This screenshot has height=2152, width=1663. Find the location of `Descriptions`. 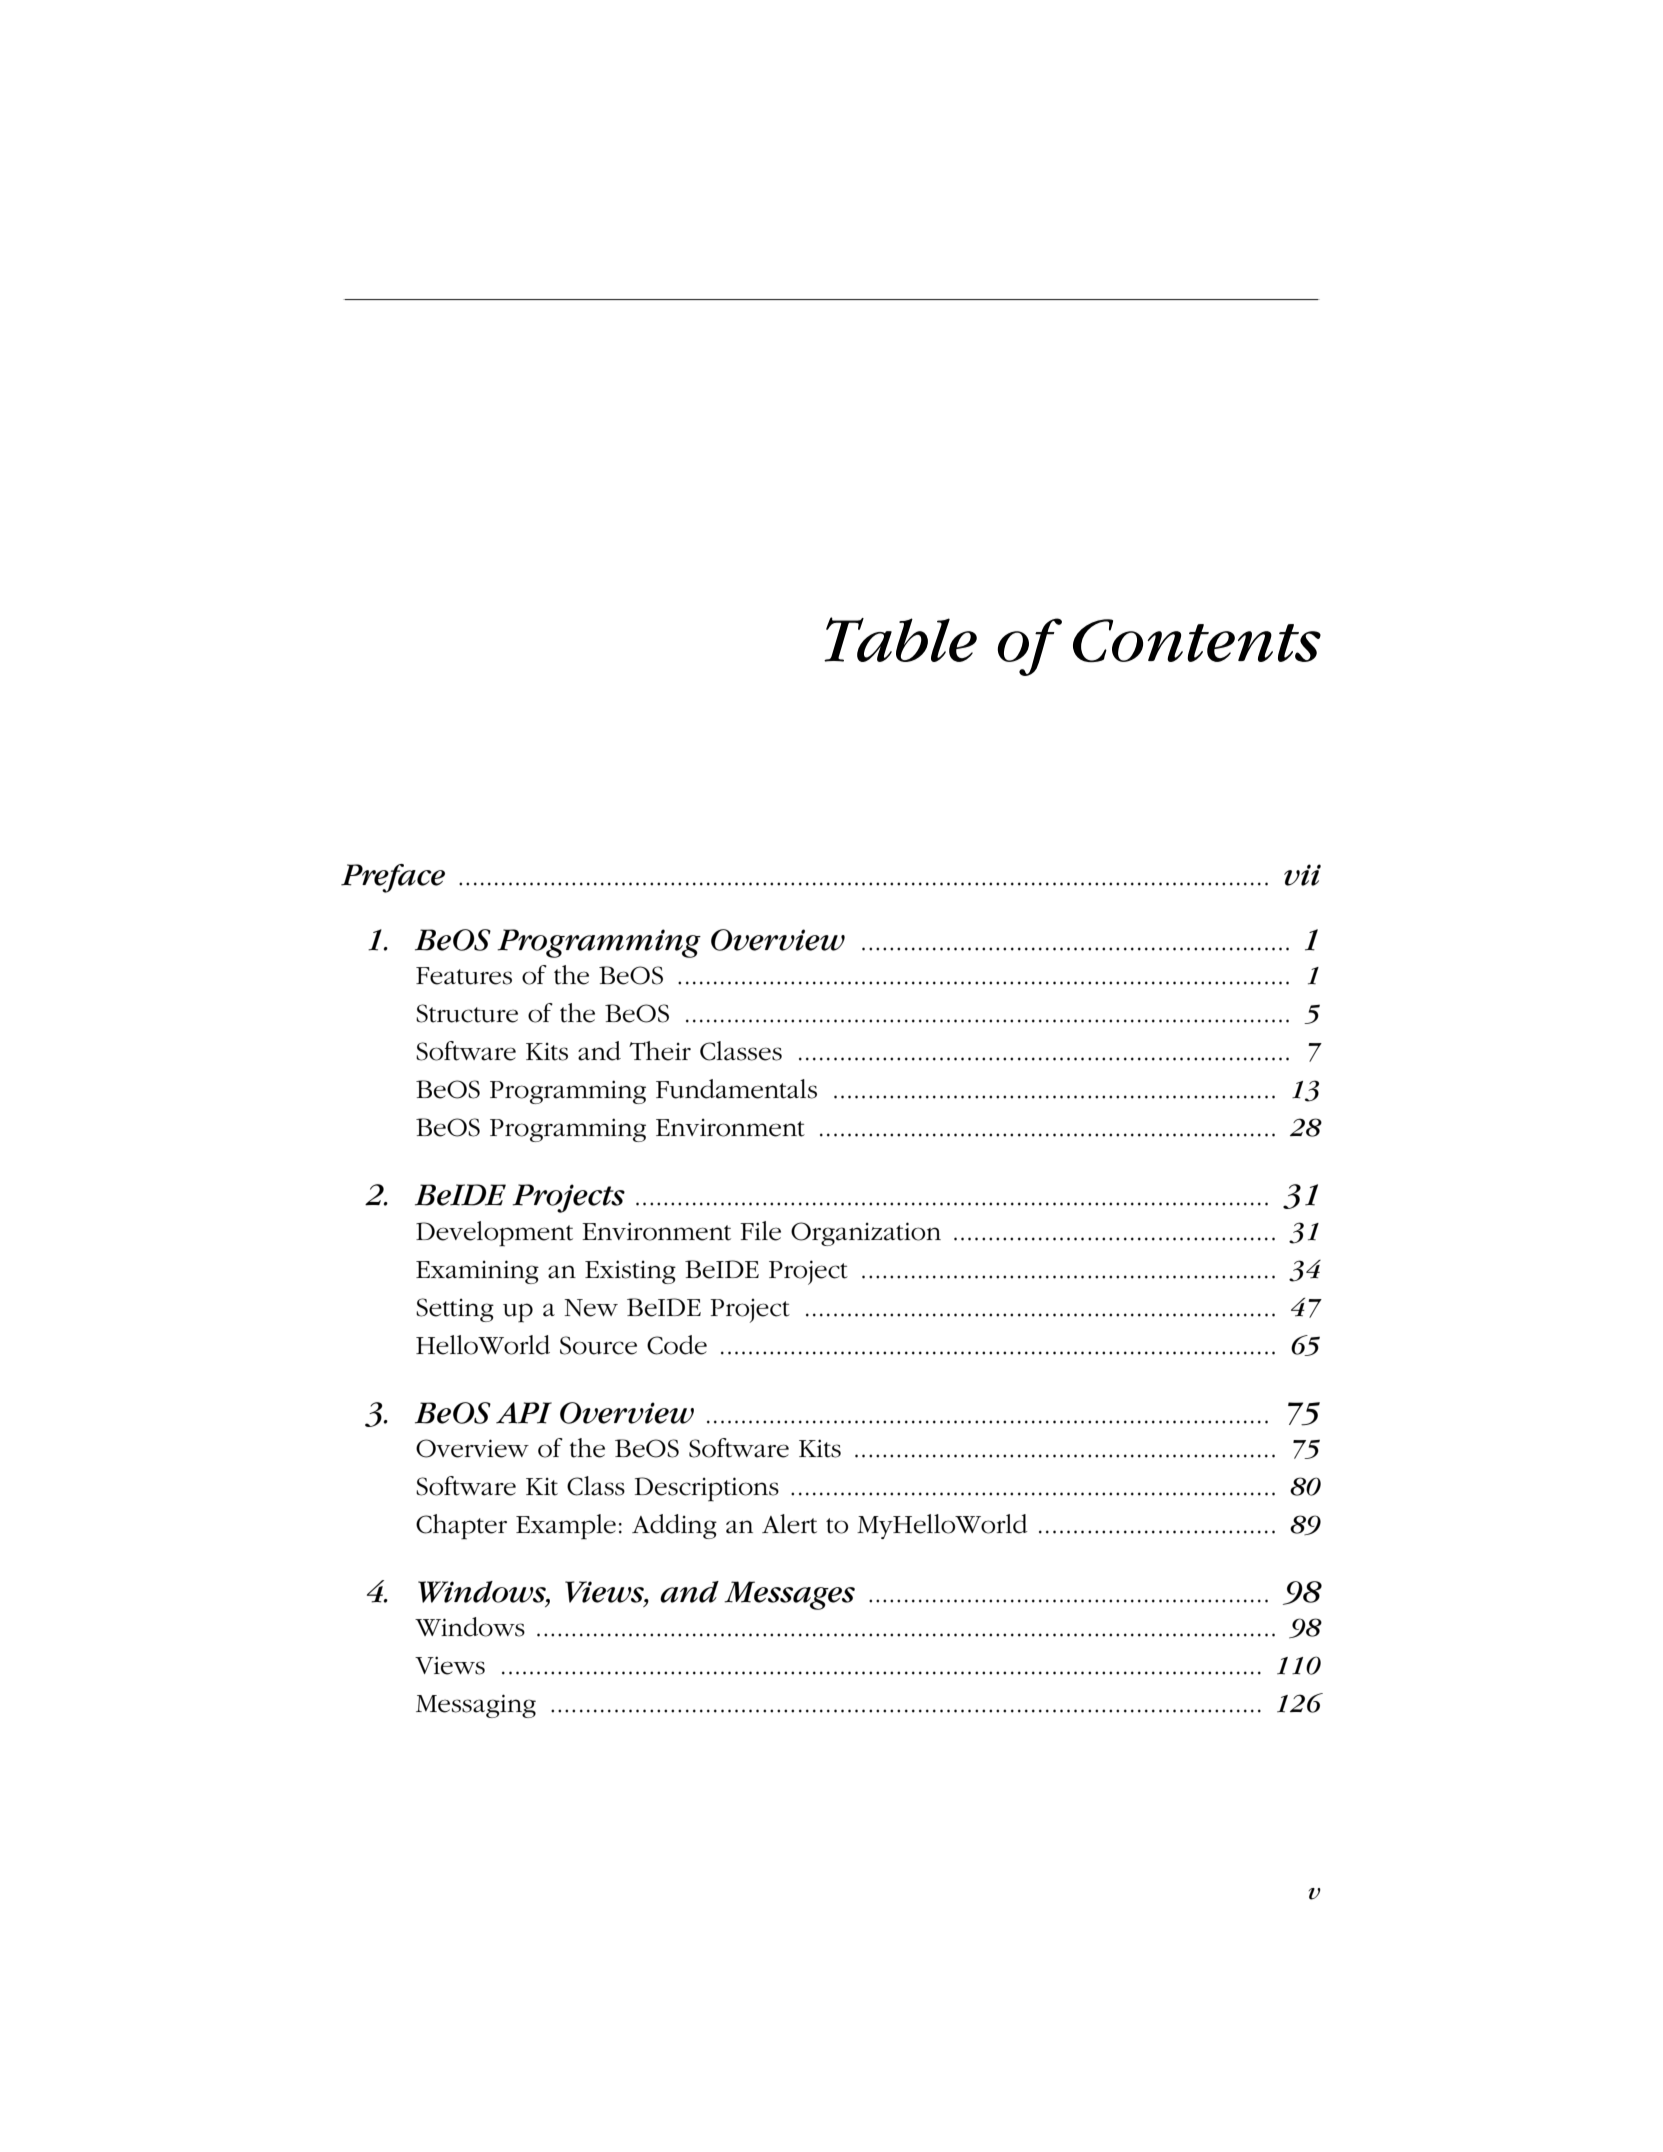

Descriptions is located at coordinates (707, 1489).
